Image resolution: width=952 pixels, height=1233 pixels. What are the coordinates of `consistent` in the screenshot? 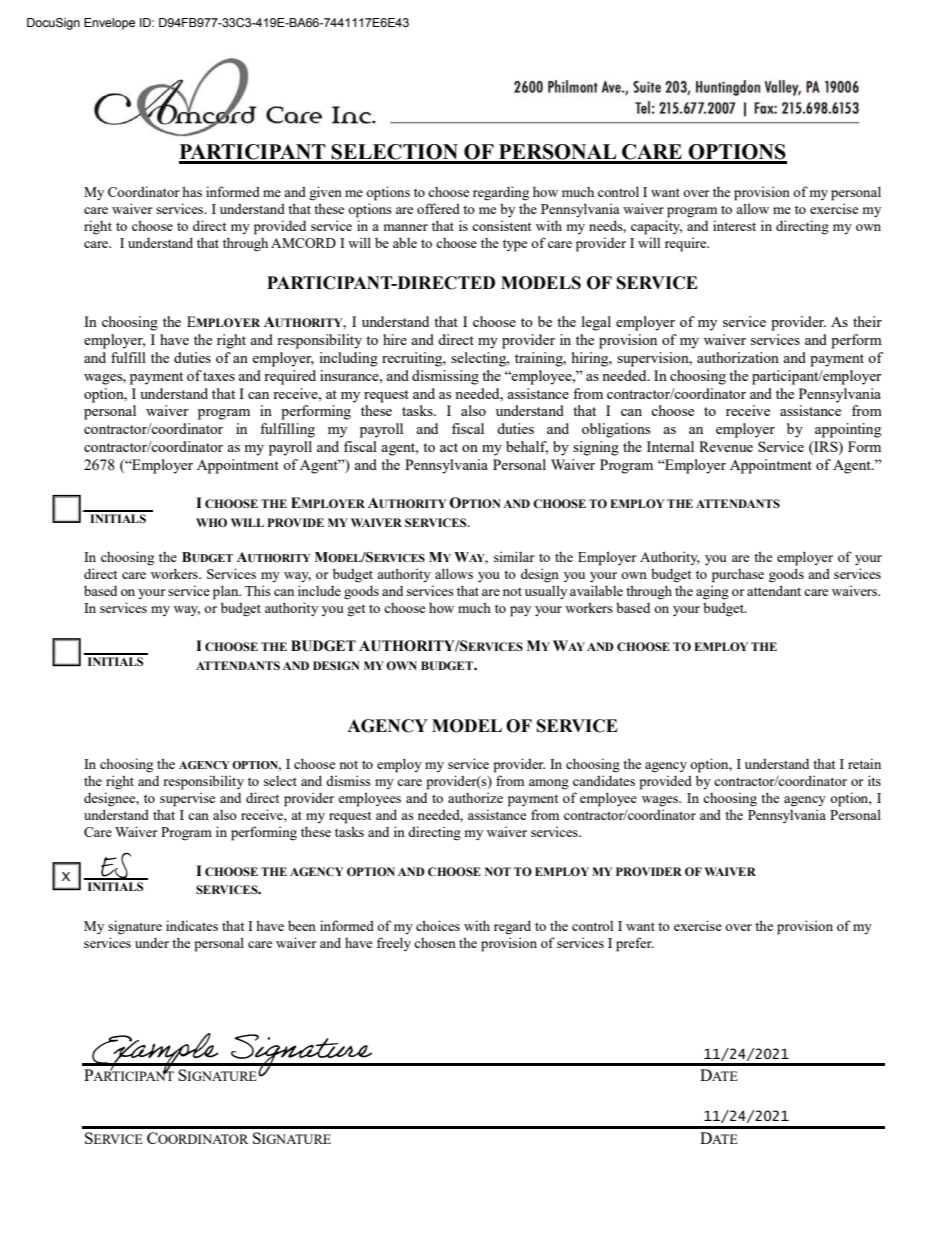 It's located at (501, 225).
